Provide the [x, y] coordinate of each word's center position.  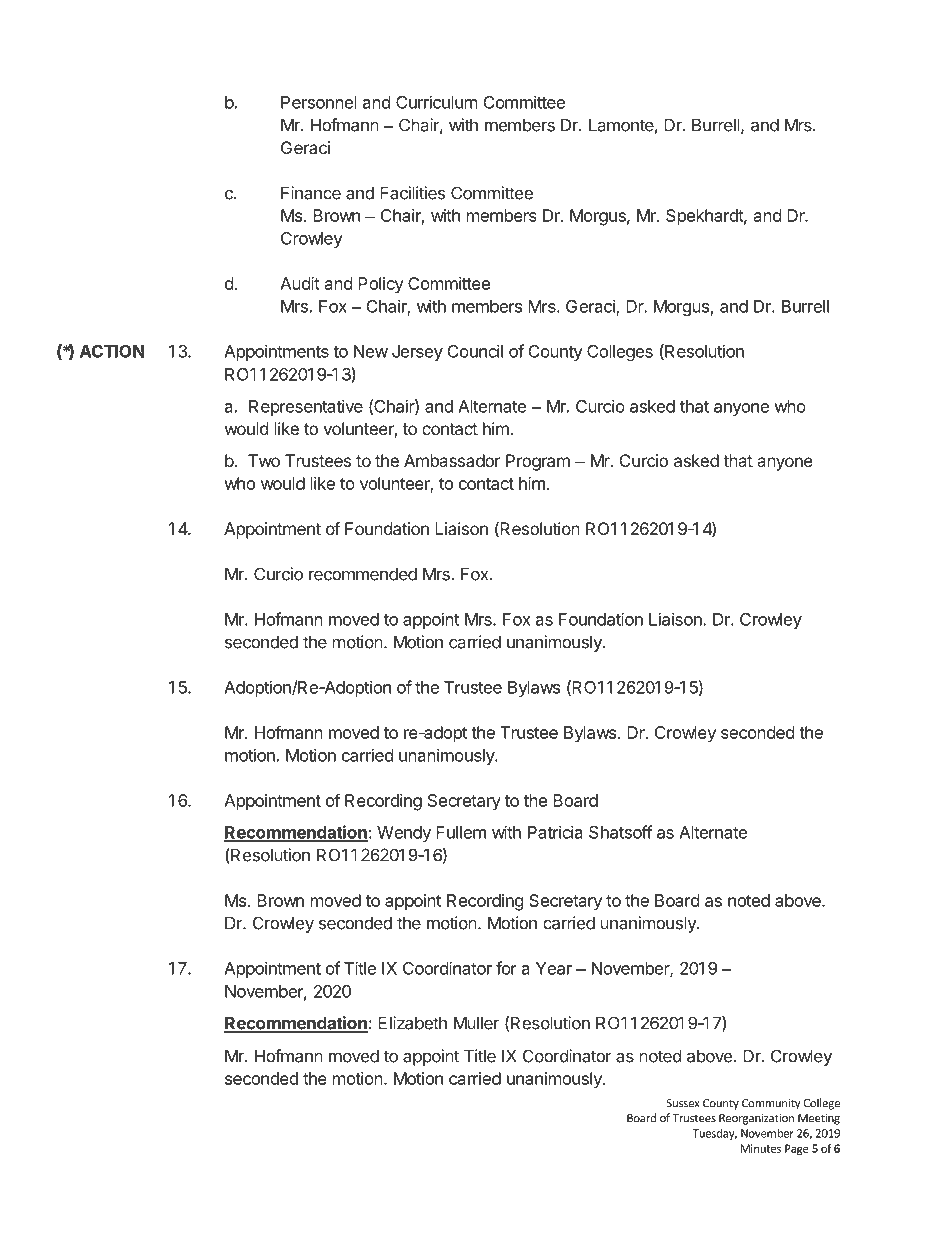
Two [264, 460]
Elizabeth [412, 1023]
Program [538, 462]
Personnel [319, 102]
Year [554, 968]
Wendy [404, 834]
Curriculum [437, 102]
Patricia [555, 832]
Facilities [412, 193]
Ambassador [452, 460]
